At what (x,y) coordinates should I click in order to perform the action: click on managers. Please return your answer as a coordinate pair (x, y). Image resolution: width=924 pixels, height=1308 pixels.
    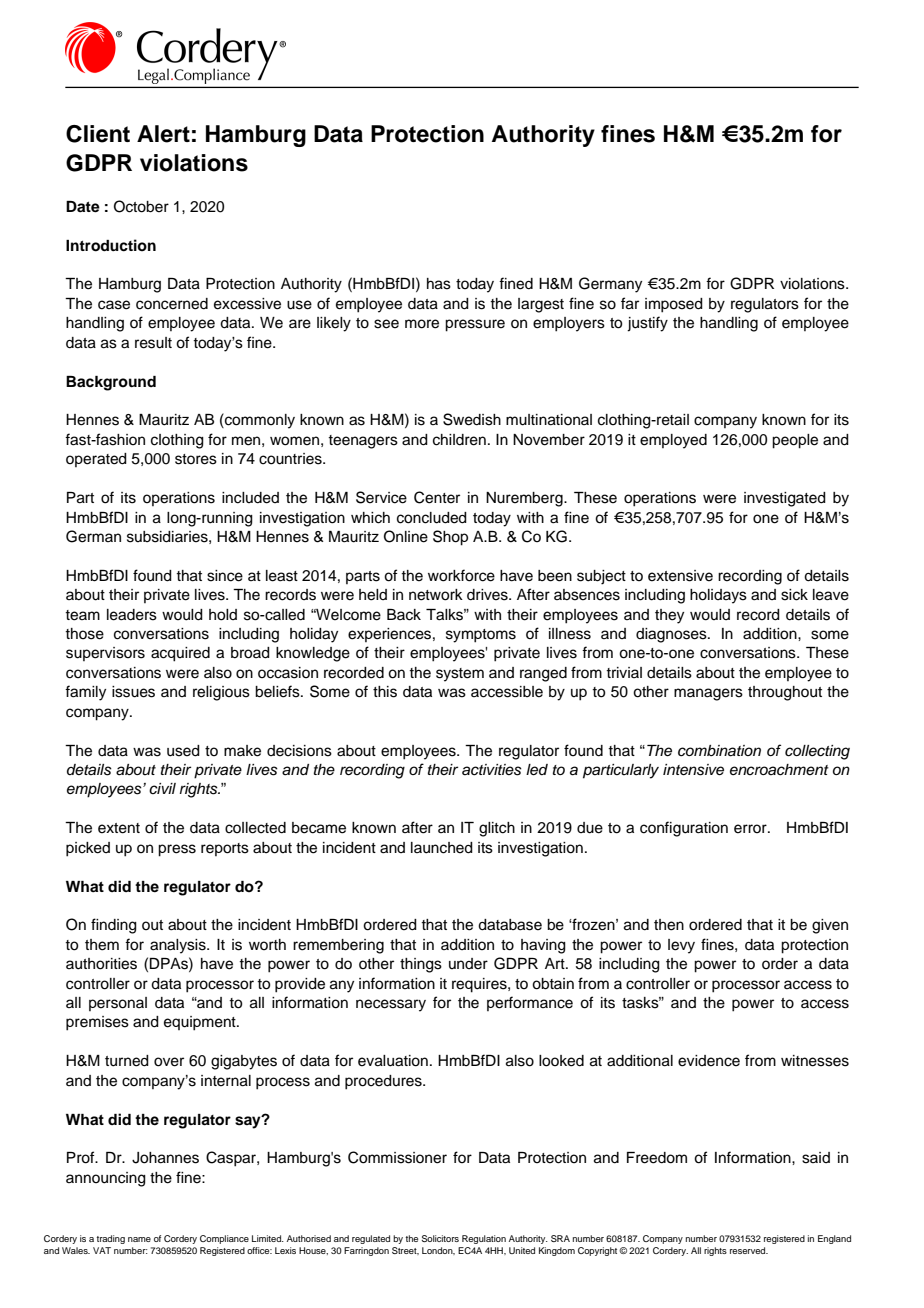
    Looking at the image, I should click on (708, 694).
